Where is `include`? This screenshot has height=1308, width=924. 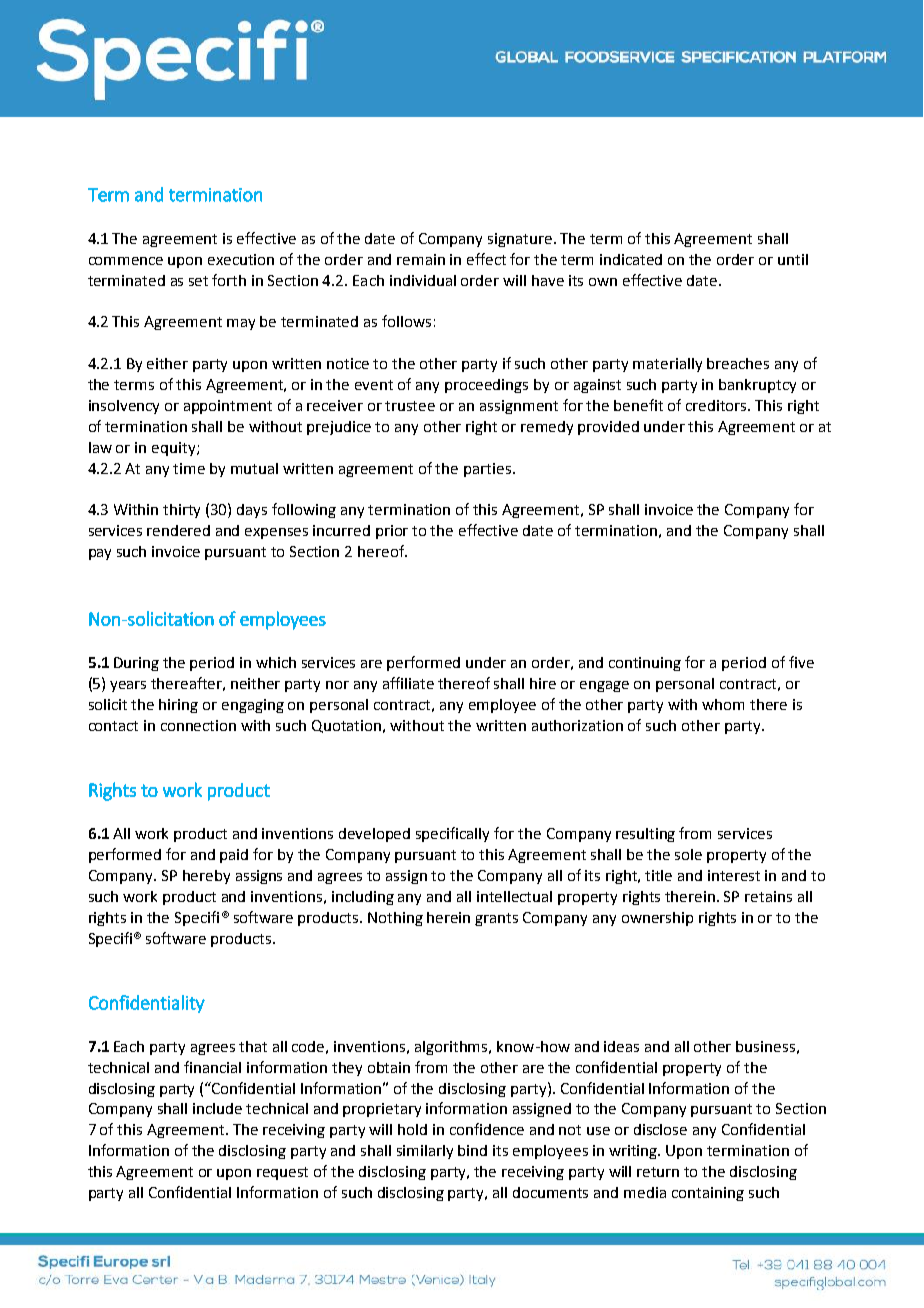
include is located at coordinates (217, 1108).
